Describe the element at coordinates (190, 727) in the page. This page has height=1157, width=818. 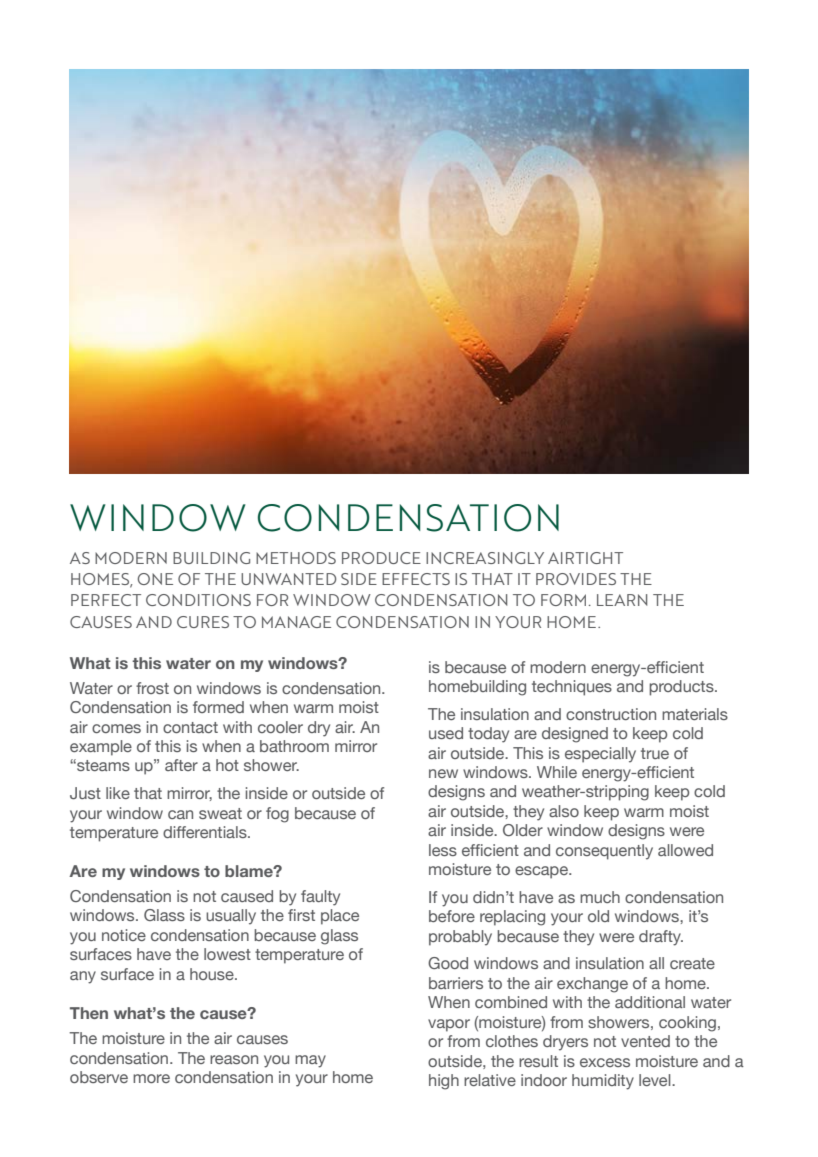
I see `contact` at that location.
